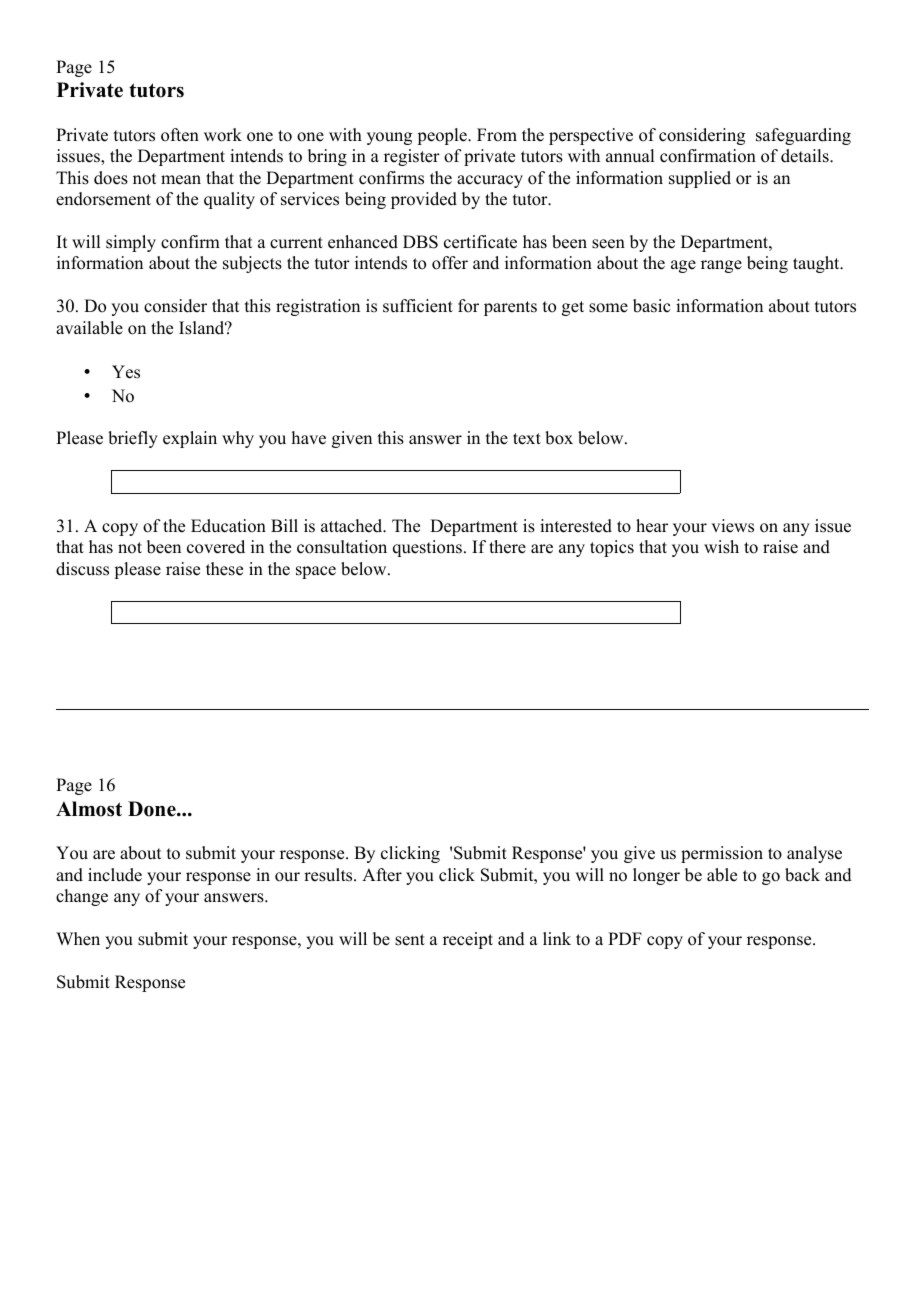  I want to click on longer, so click(656, 876).
